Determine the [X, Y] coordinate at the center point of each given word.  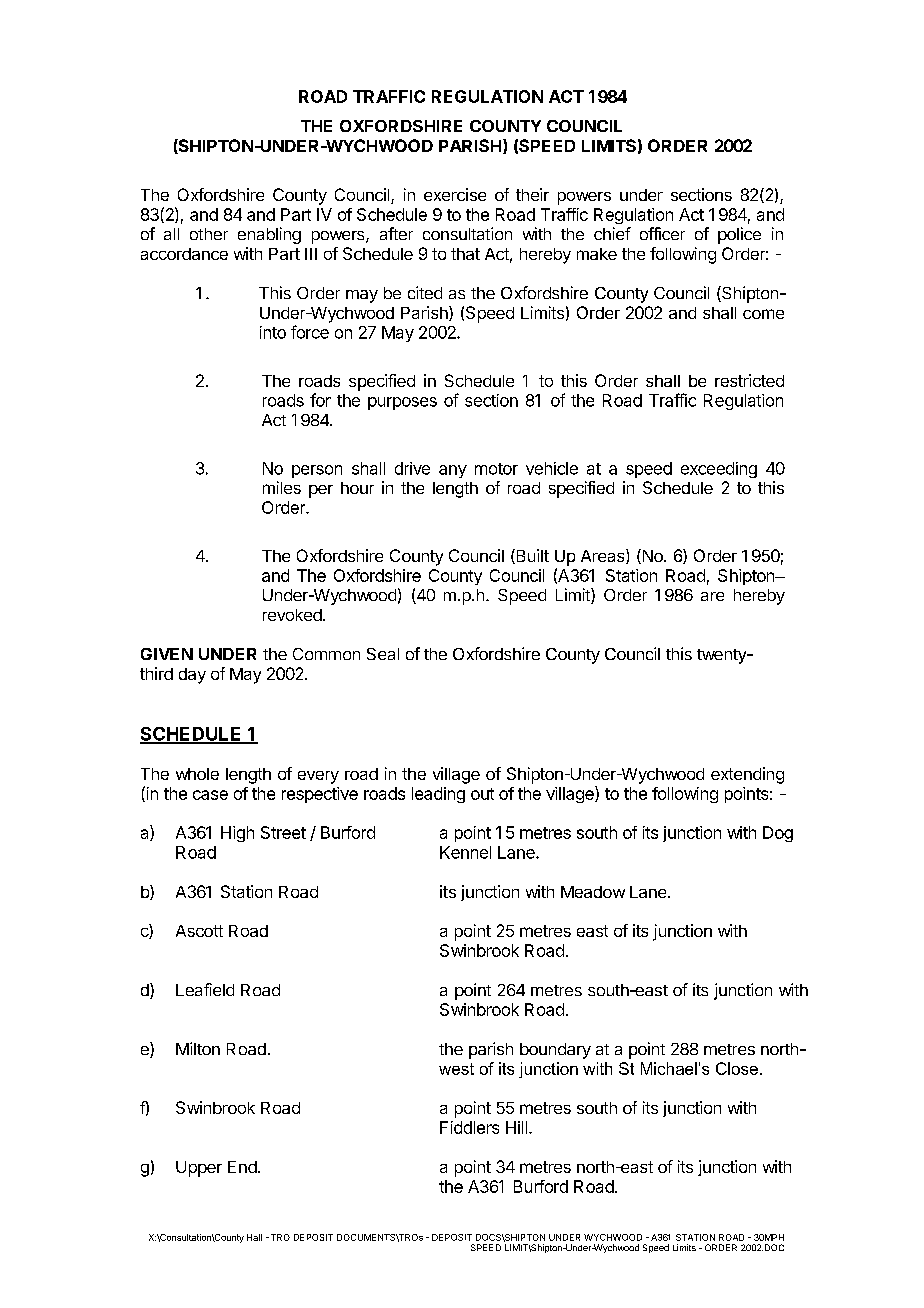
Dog [778, 834]
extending [747, 775]
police [739, 235]
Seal [383, 654]
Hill [516, 1127]
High [237, 834]
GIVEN [167, 654]
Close [737, 1068]
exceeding [719, 470]
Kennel [465, 852]
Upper [199, 1169]
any [453, 471]
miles [282, 487]
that [465, 254]
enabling [269, 235]
